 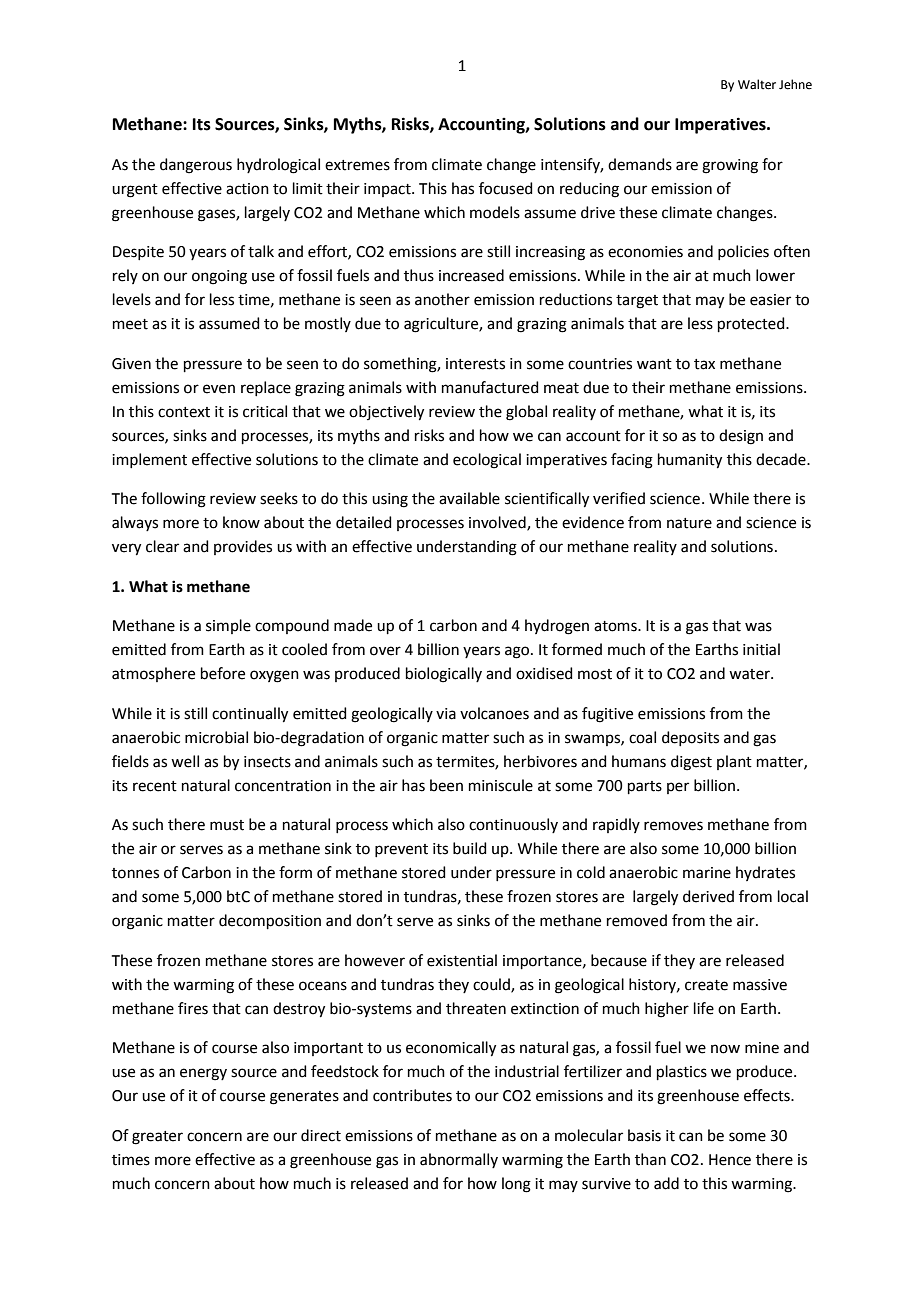 What do you see at coordinates (498, 523) in the page?
I see `involved` at bounding box center [498, 523].
